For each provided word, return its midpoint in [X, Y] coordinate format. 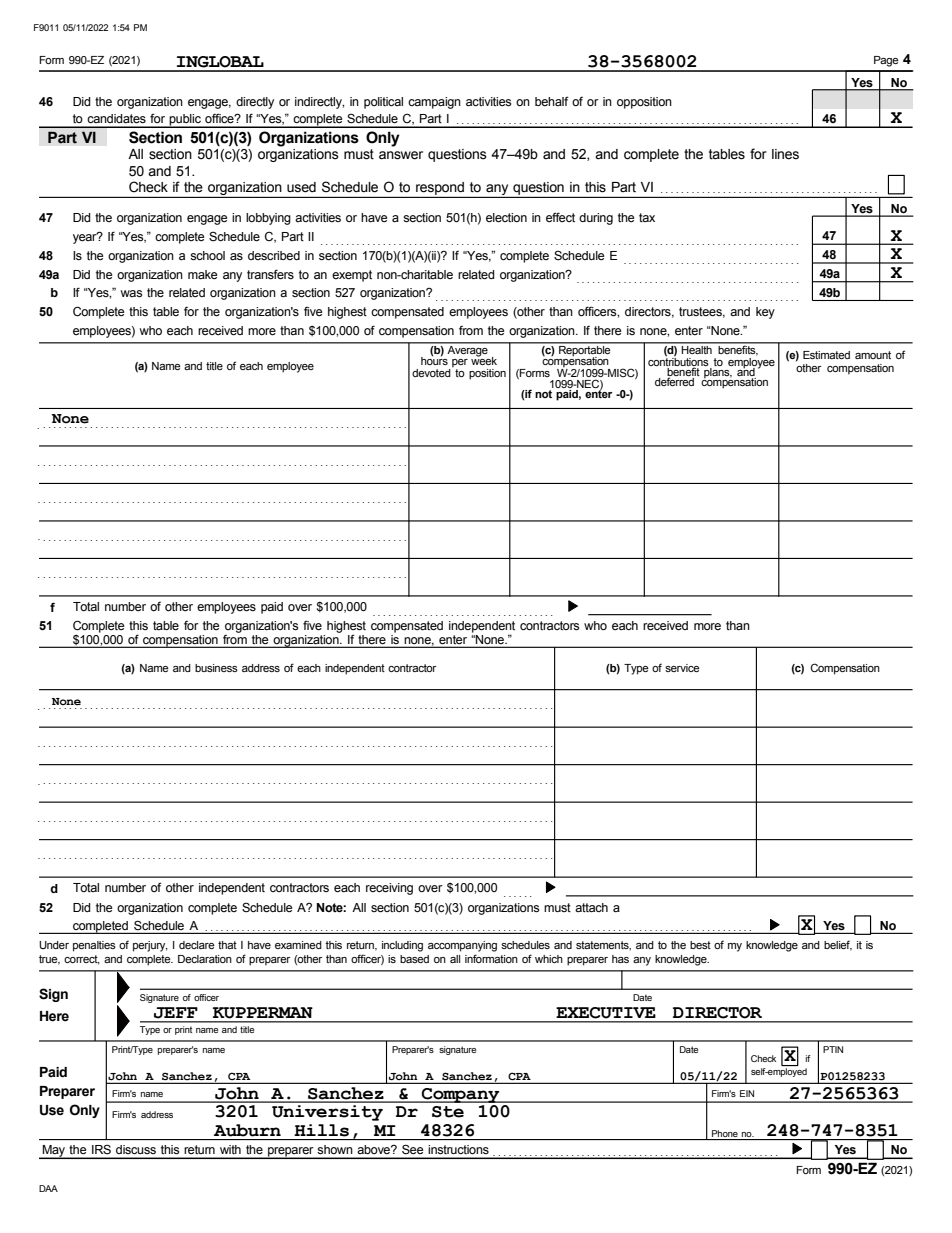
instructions [458, 1149]
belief [838, 945]
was [131, 294]
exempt [352, 276]
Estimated [826, 355]
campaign [434, 103]
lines [785, 154]
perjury [150, 946]
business [216, 668]
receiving [389, 889]
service [682, 668]
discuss [136, 1149]
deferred [674, 381]
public [185, 121]
